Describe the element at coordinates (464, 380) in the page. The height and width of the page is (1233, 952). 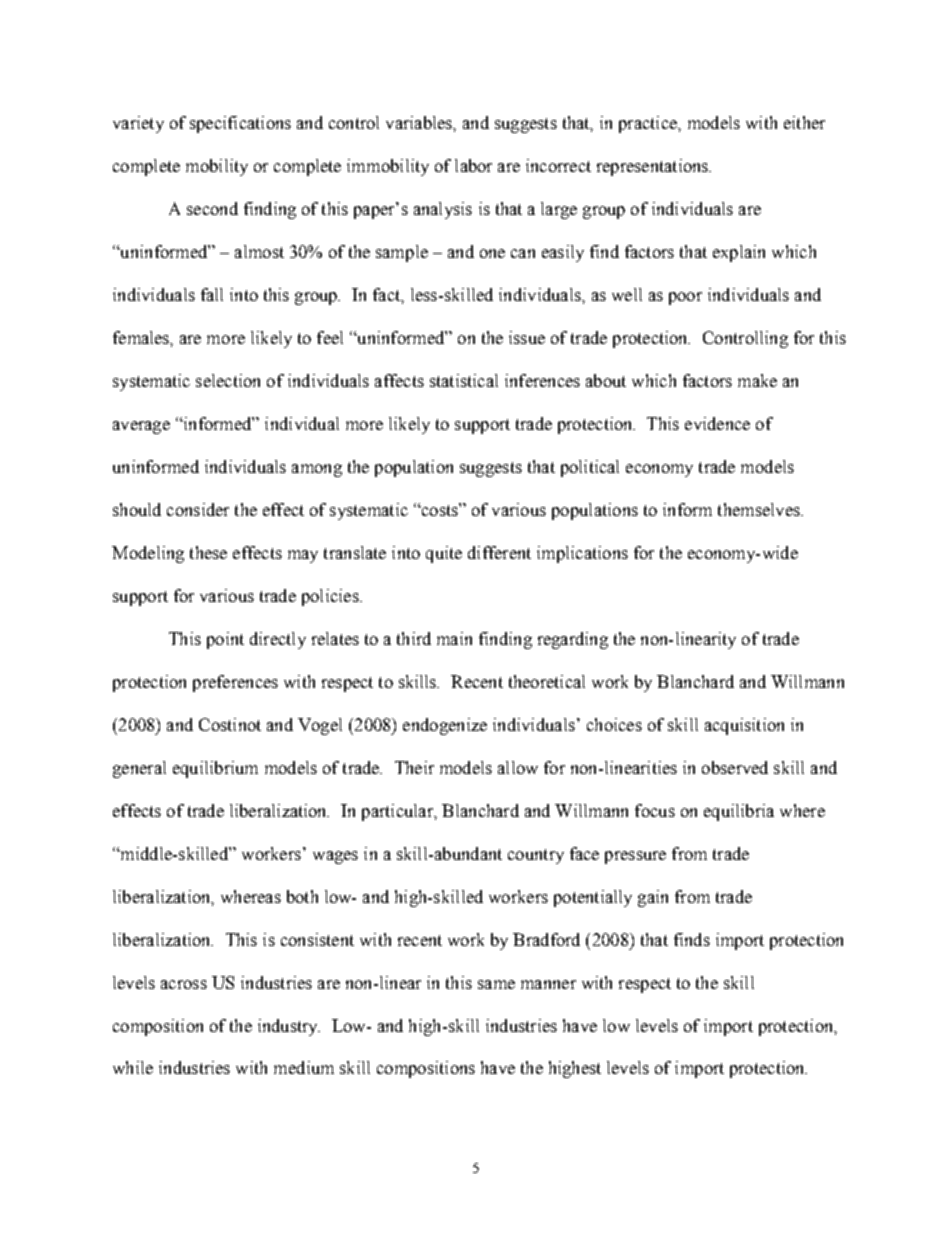
I see `statistical` at that location.
